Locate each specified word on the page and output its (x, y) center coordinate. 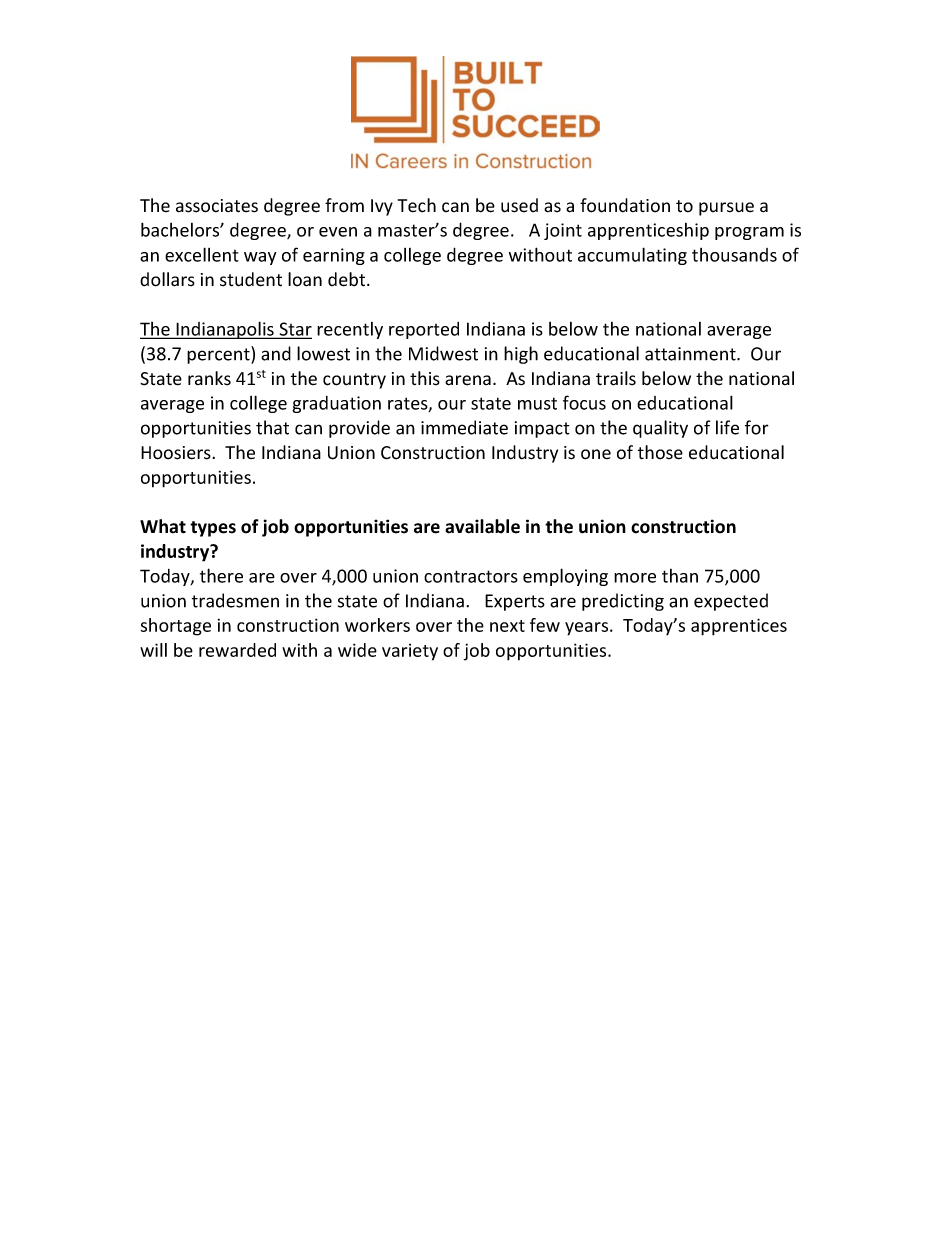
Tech (417, 205)
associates (217, 206)
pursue (726, 209)
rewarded (237, 650)
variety (410, 652)
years (588, 629)
